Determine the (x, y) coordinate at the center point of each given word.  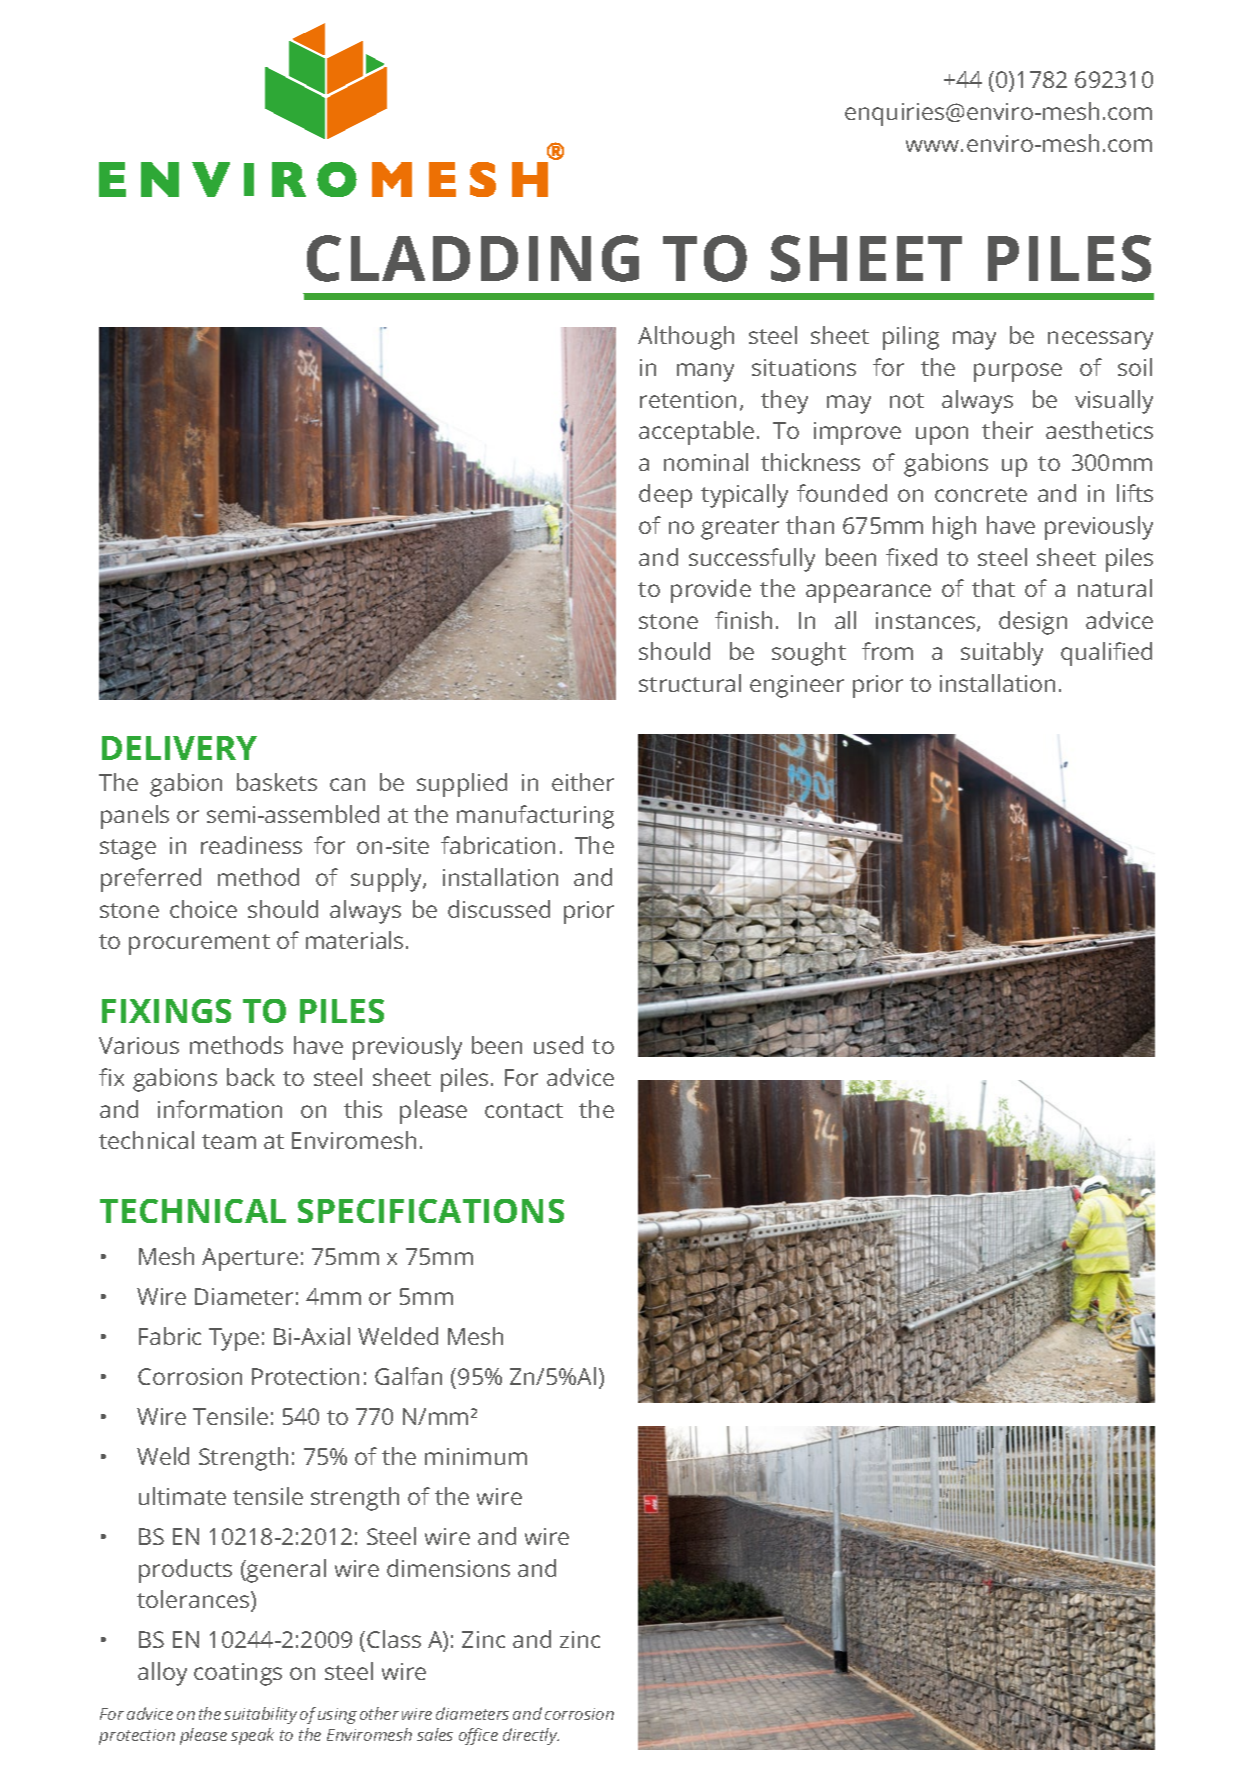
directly (531, 1736)
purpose (1018, 372)
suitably (1002, 654)
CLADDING (473, 258)
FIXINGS (166, 1011)
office (478, 1736)
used (558, 1045)
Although (686, 338)
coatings (238, 1674)
